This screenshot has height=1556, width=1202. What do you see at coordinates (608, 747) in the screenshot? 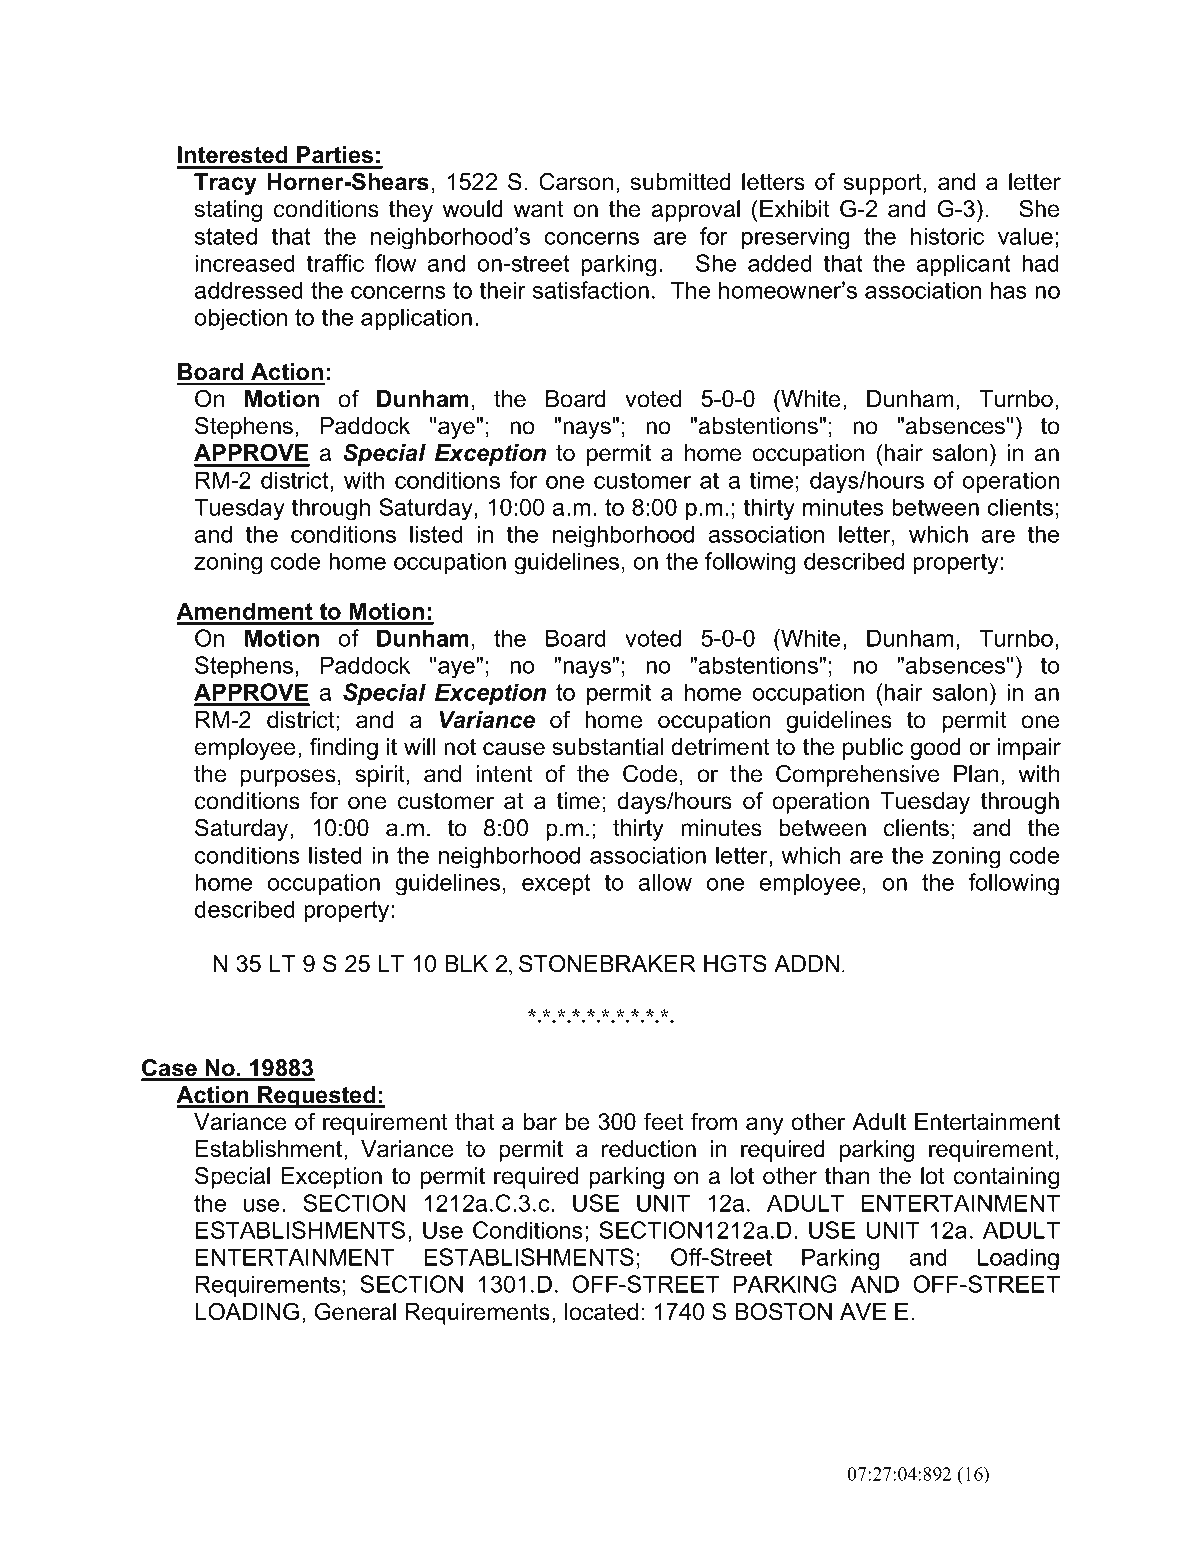
I see `substantial` at bounding box center [608, 747].
